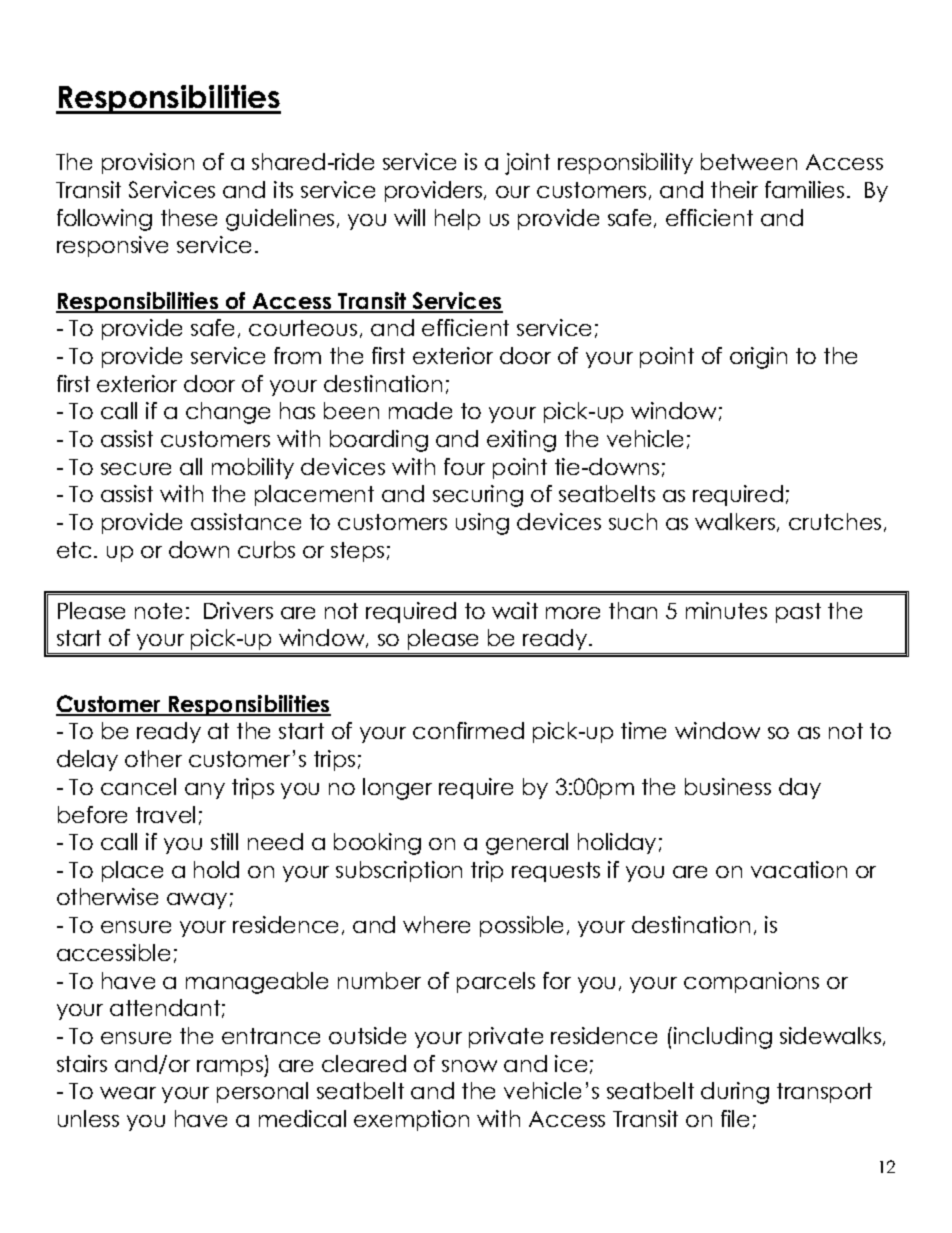  What do you see at coordinates (158, 611) in the image?
I see `note` at bounding box center [158, 611].
